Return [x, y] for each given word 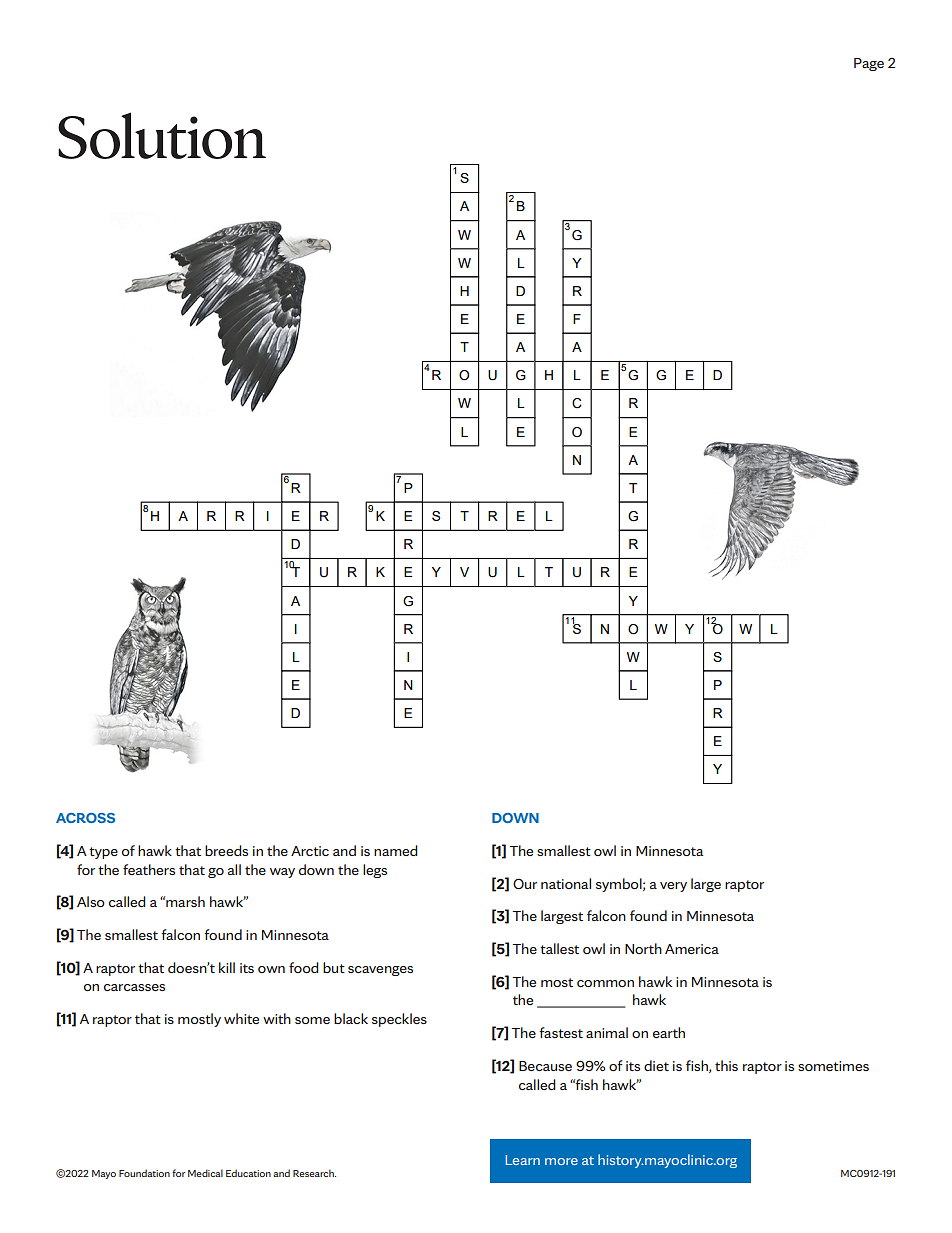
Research [314, 1173]
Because [545, 1066]
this [726, 1065]
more [561, 1161]
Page [869, 64]
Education [248, 1173]
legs [375, 871]
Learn [523, 1160]
